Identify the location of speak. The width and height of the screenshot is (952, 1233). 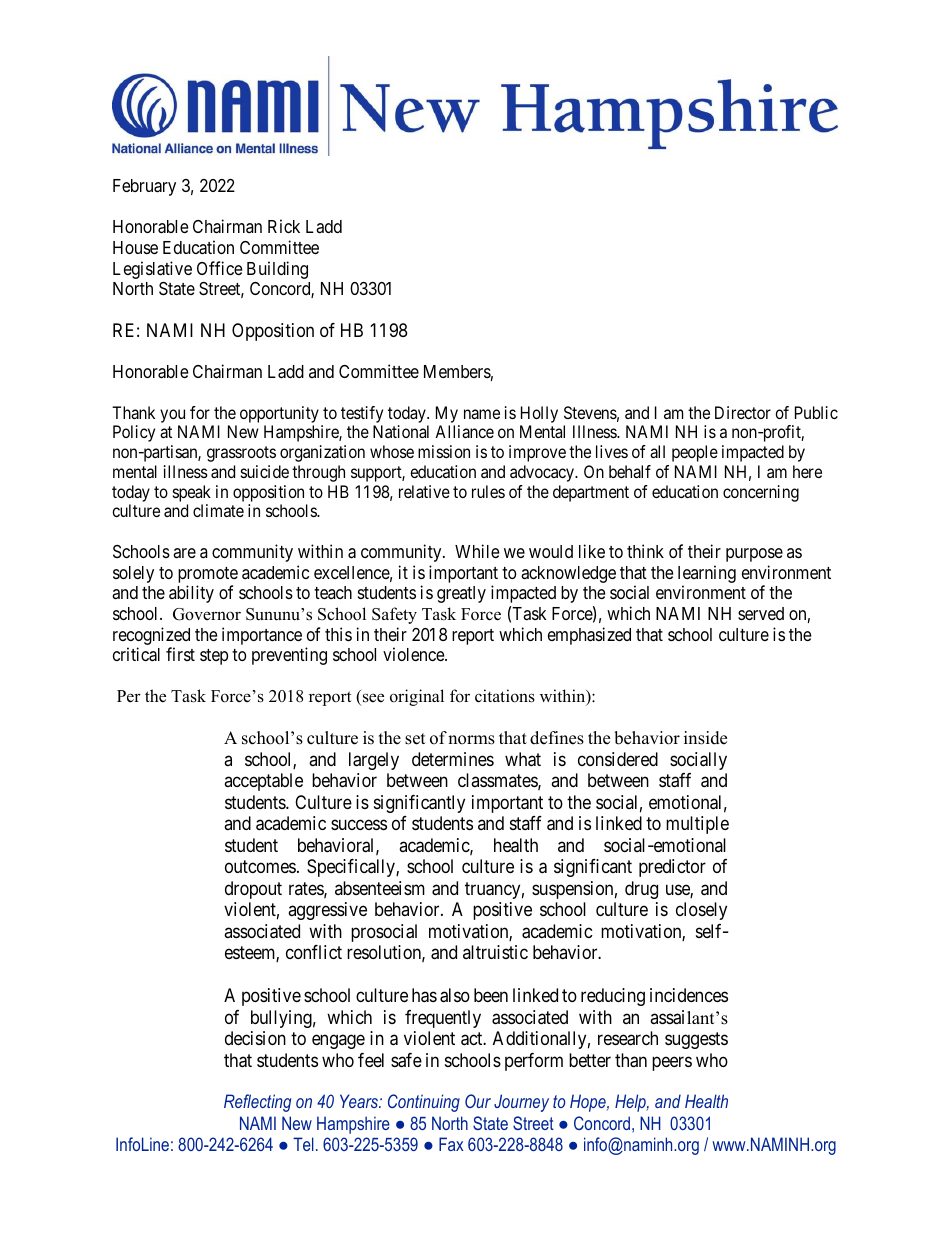
(192, 493).
